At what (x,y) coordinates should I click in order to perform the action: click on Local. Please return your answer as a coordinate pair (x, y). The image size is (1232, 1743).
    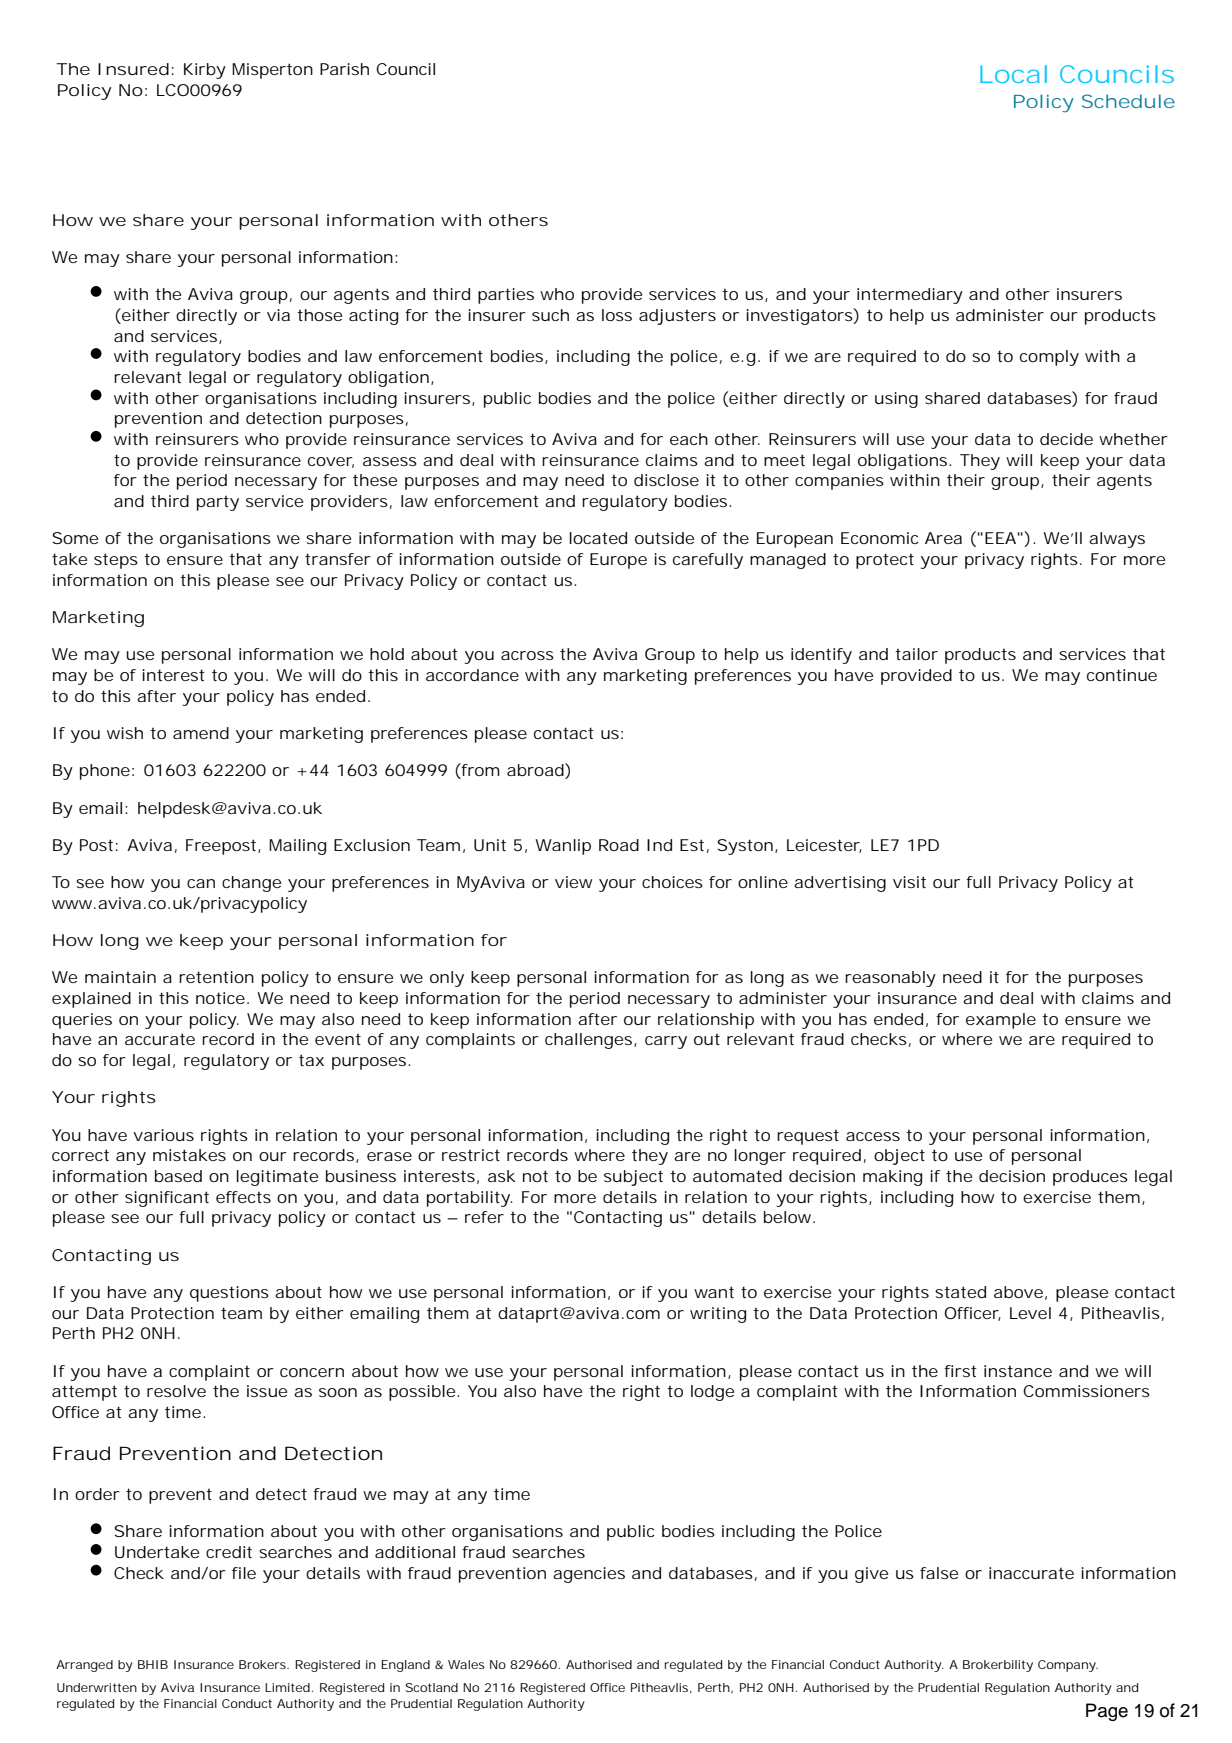
    Looking at the image, I should click on (1013, 74).
